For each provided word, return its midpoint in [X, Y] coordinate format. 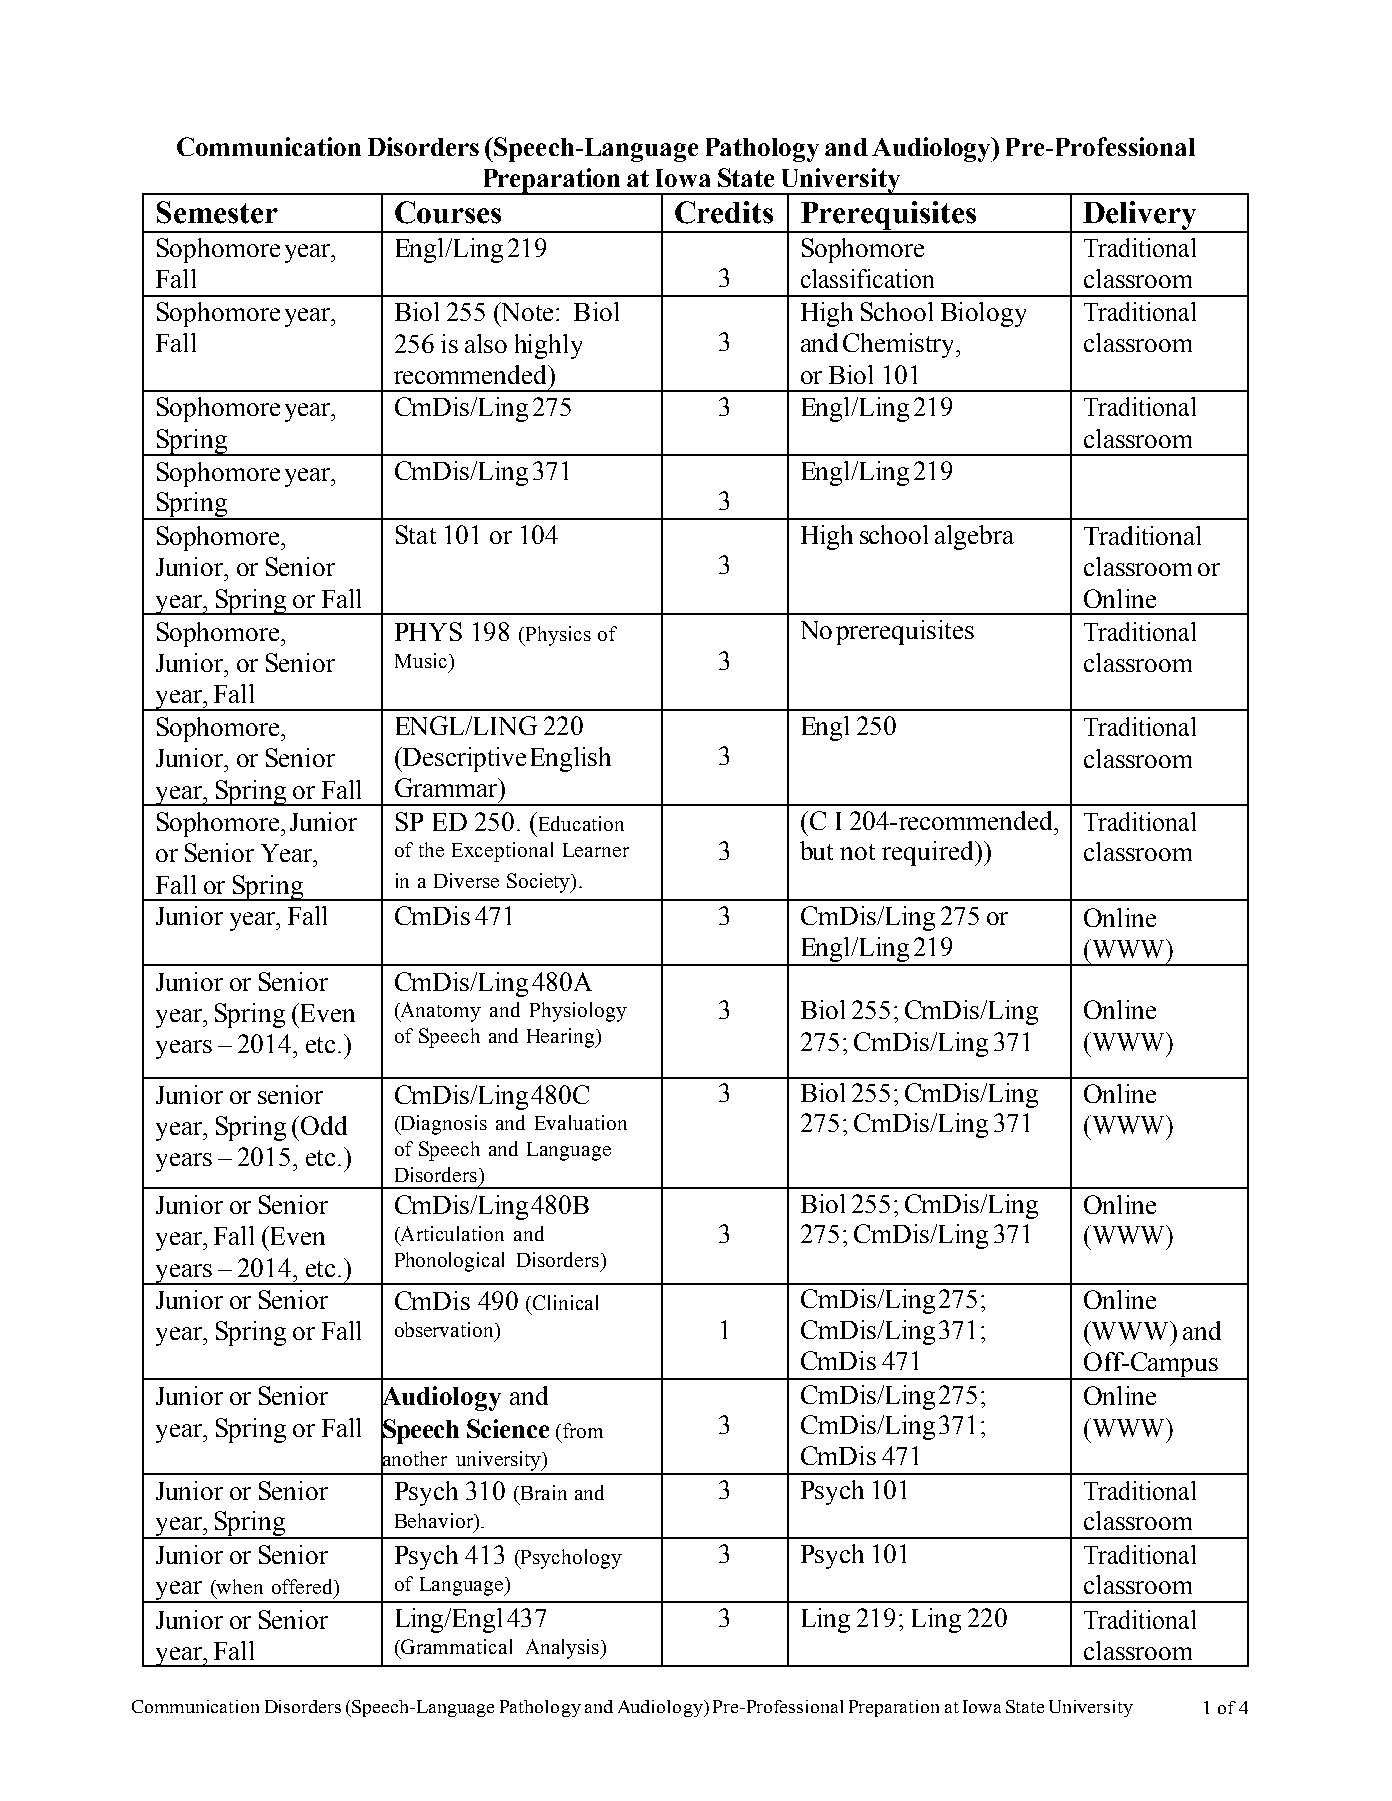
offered [303, 1586]
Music [421, 660]
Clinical [565, 1302]
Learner [596, 850]
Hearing [562, 1038]
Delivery [1140, 216]
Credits [724, 212]
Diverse [466, 880]
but [816, 850]
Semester [217, 212]
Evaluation [581, 1122]
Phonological [449, 1262]
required [929, 853]
